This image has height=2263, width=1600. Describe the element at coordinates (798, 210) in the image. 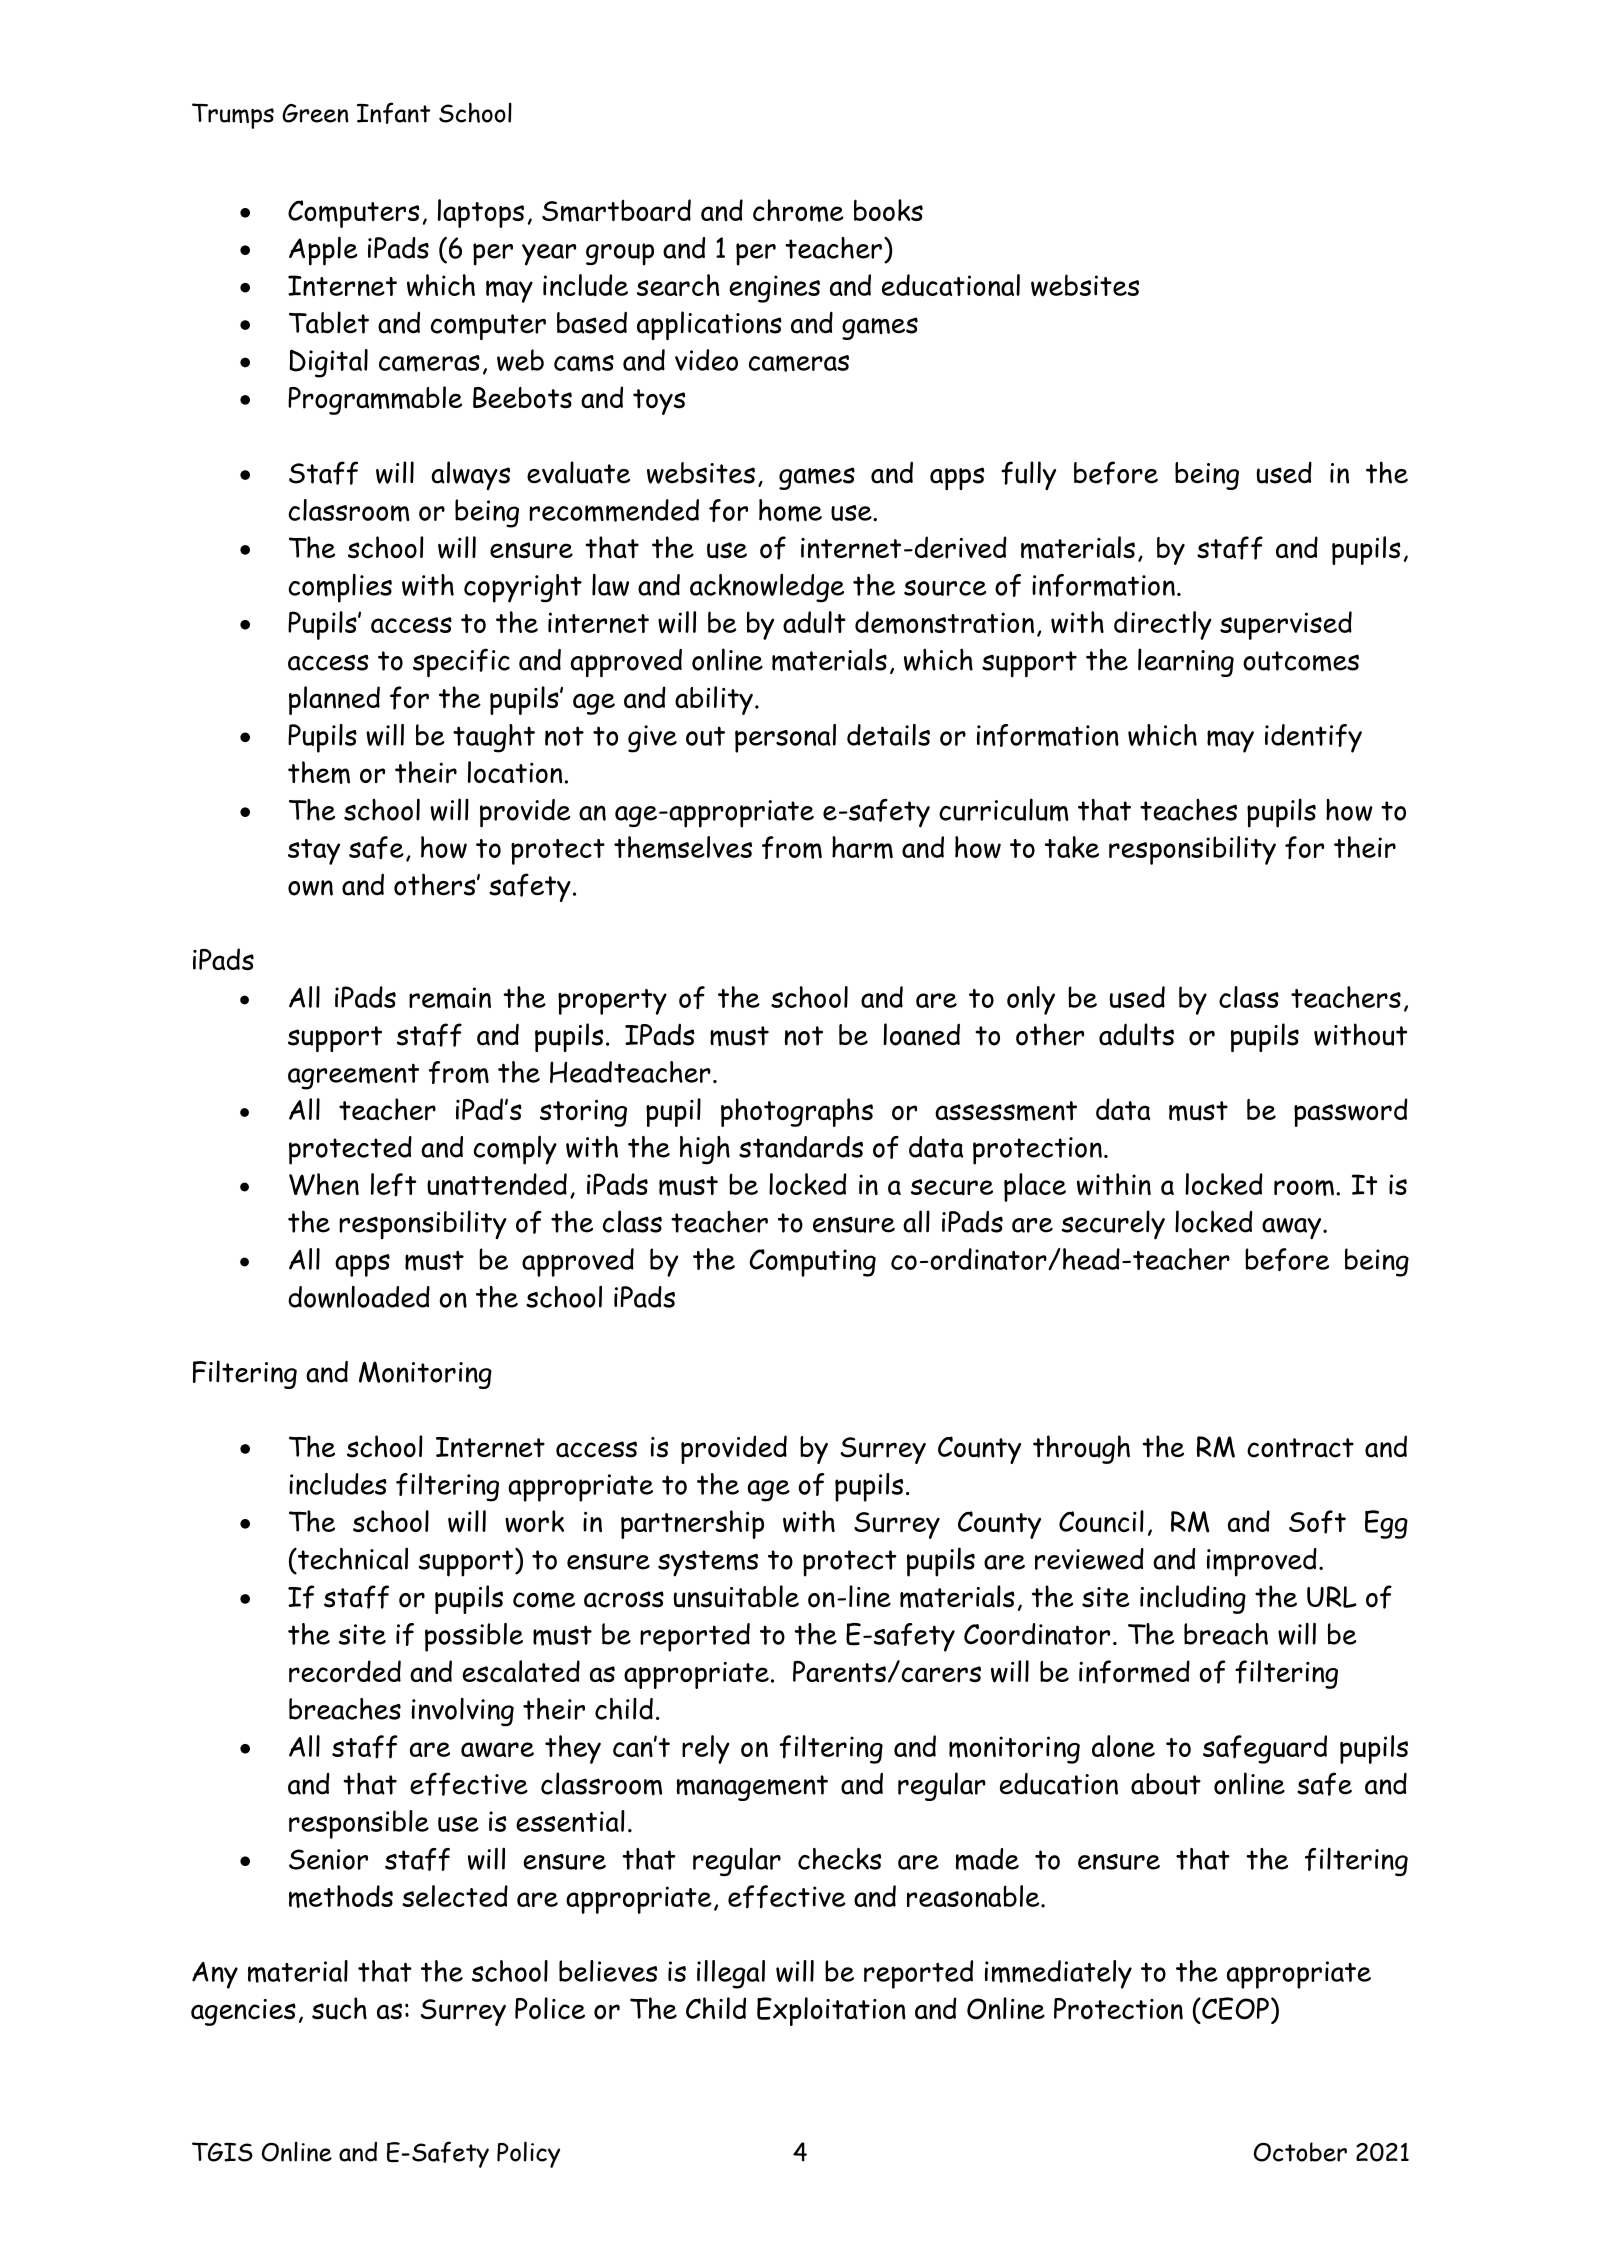

I see `chrome` at that location.
